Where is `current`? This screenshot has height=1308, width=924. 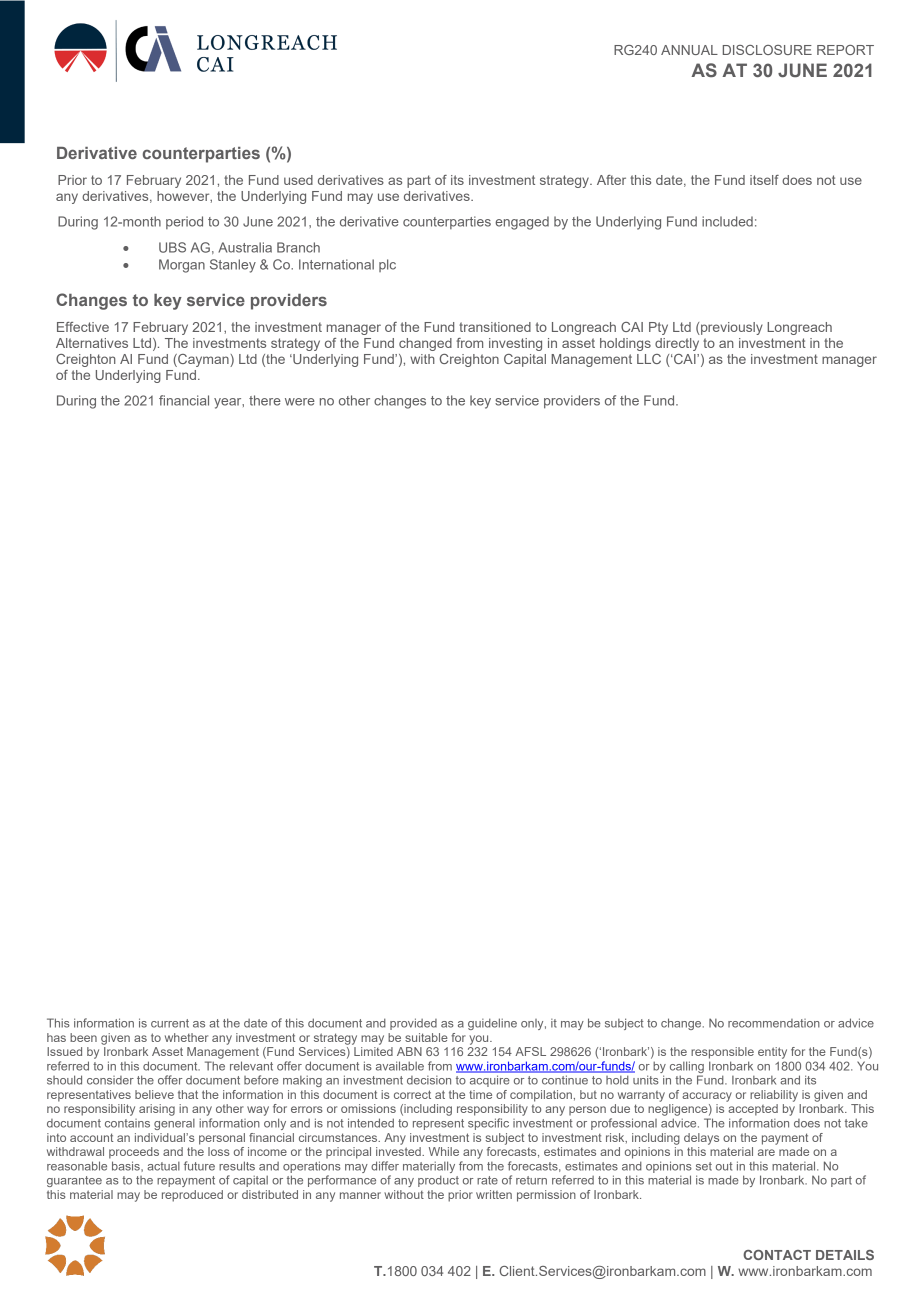 current is located at coordinates (170, 1023).
